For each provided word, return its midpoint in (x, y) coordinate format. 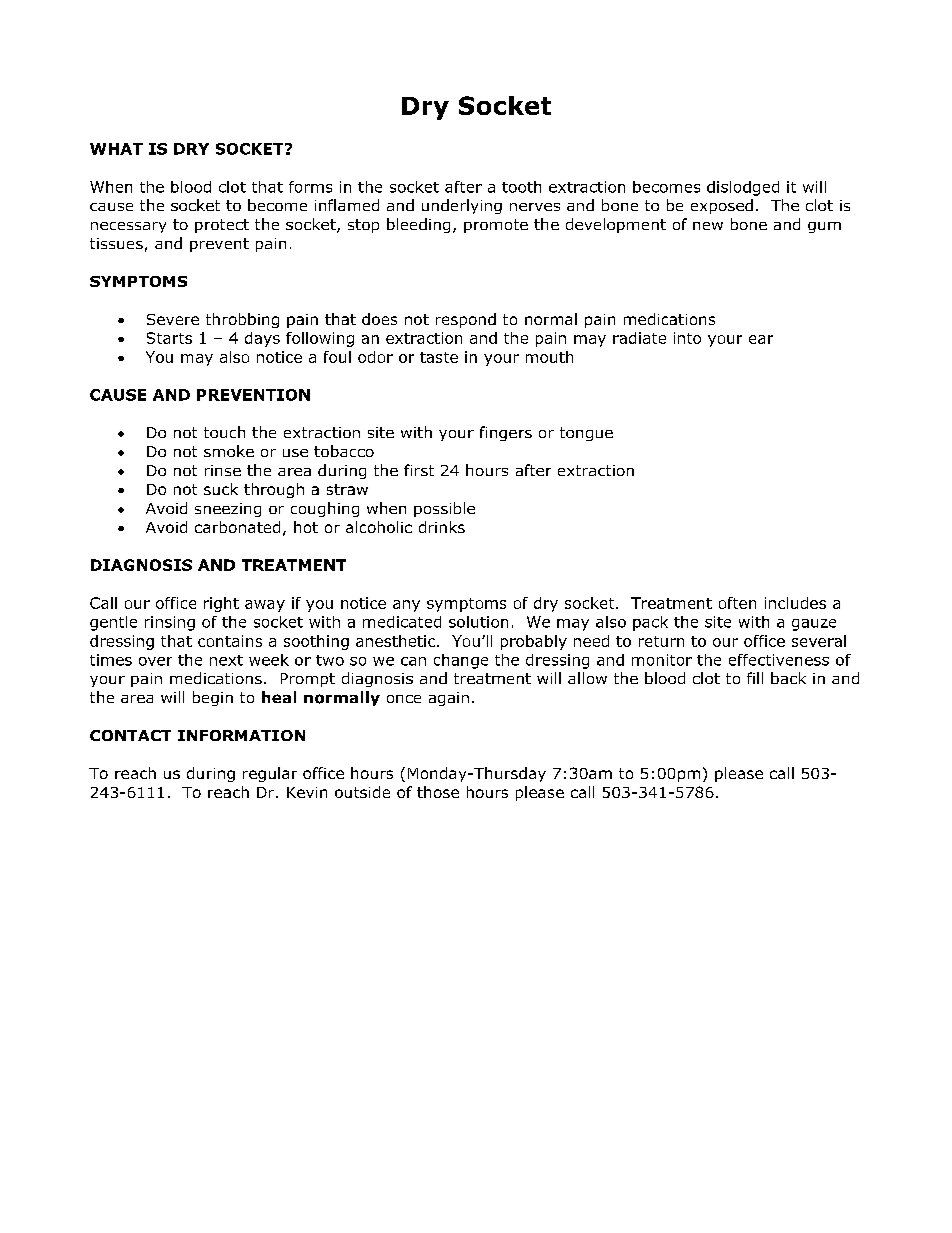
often (737, 603)
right (221, 604)
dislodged (743, 188)
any (406, 606)
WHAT (116, 149)
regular (270, 774)
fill (755, 678)
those (438, 792)
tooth (521, 187)
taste (439, 357)
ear (761, 339)
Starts (169, 338)
